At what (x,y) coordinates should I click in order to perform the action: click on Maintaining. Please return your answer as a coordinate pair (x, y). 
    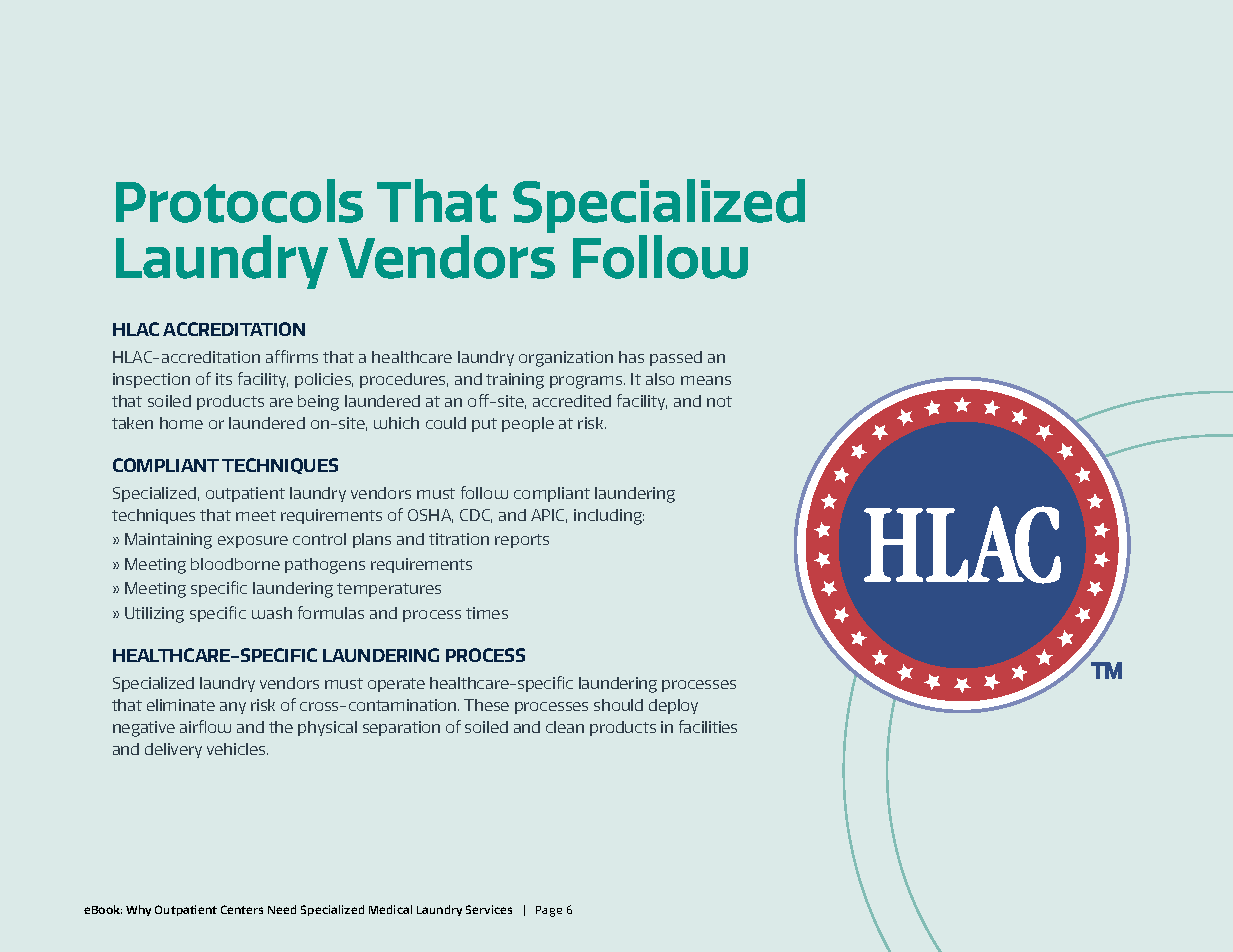
    Looking at the image, I should click on (168, 541).
